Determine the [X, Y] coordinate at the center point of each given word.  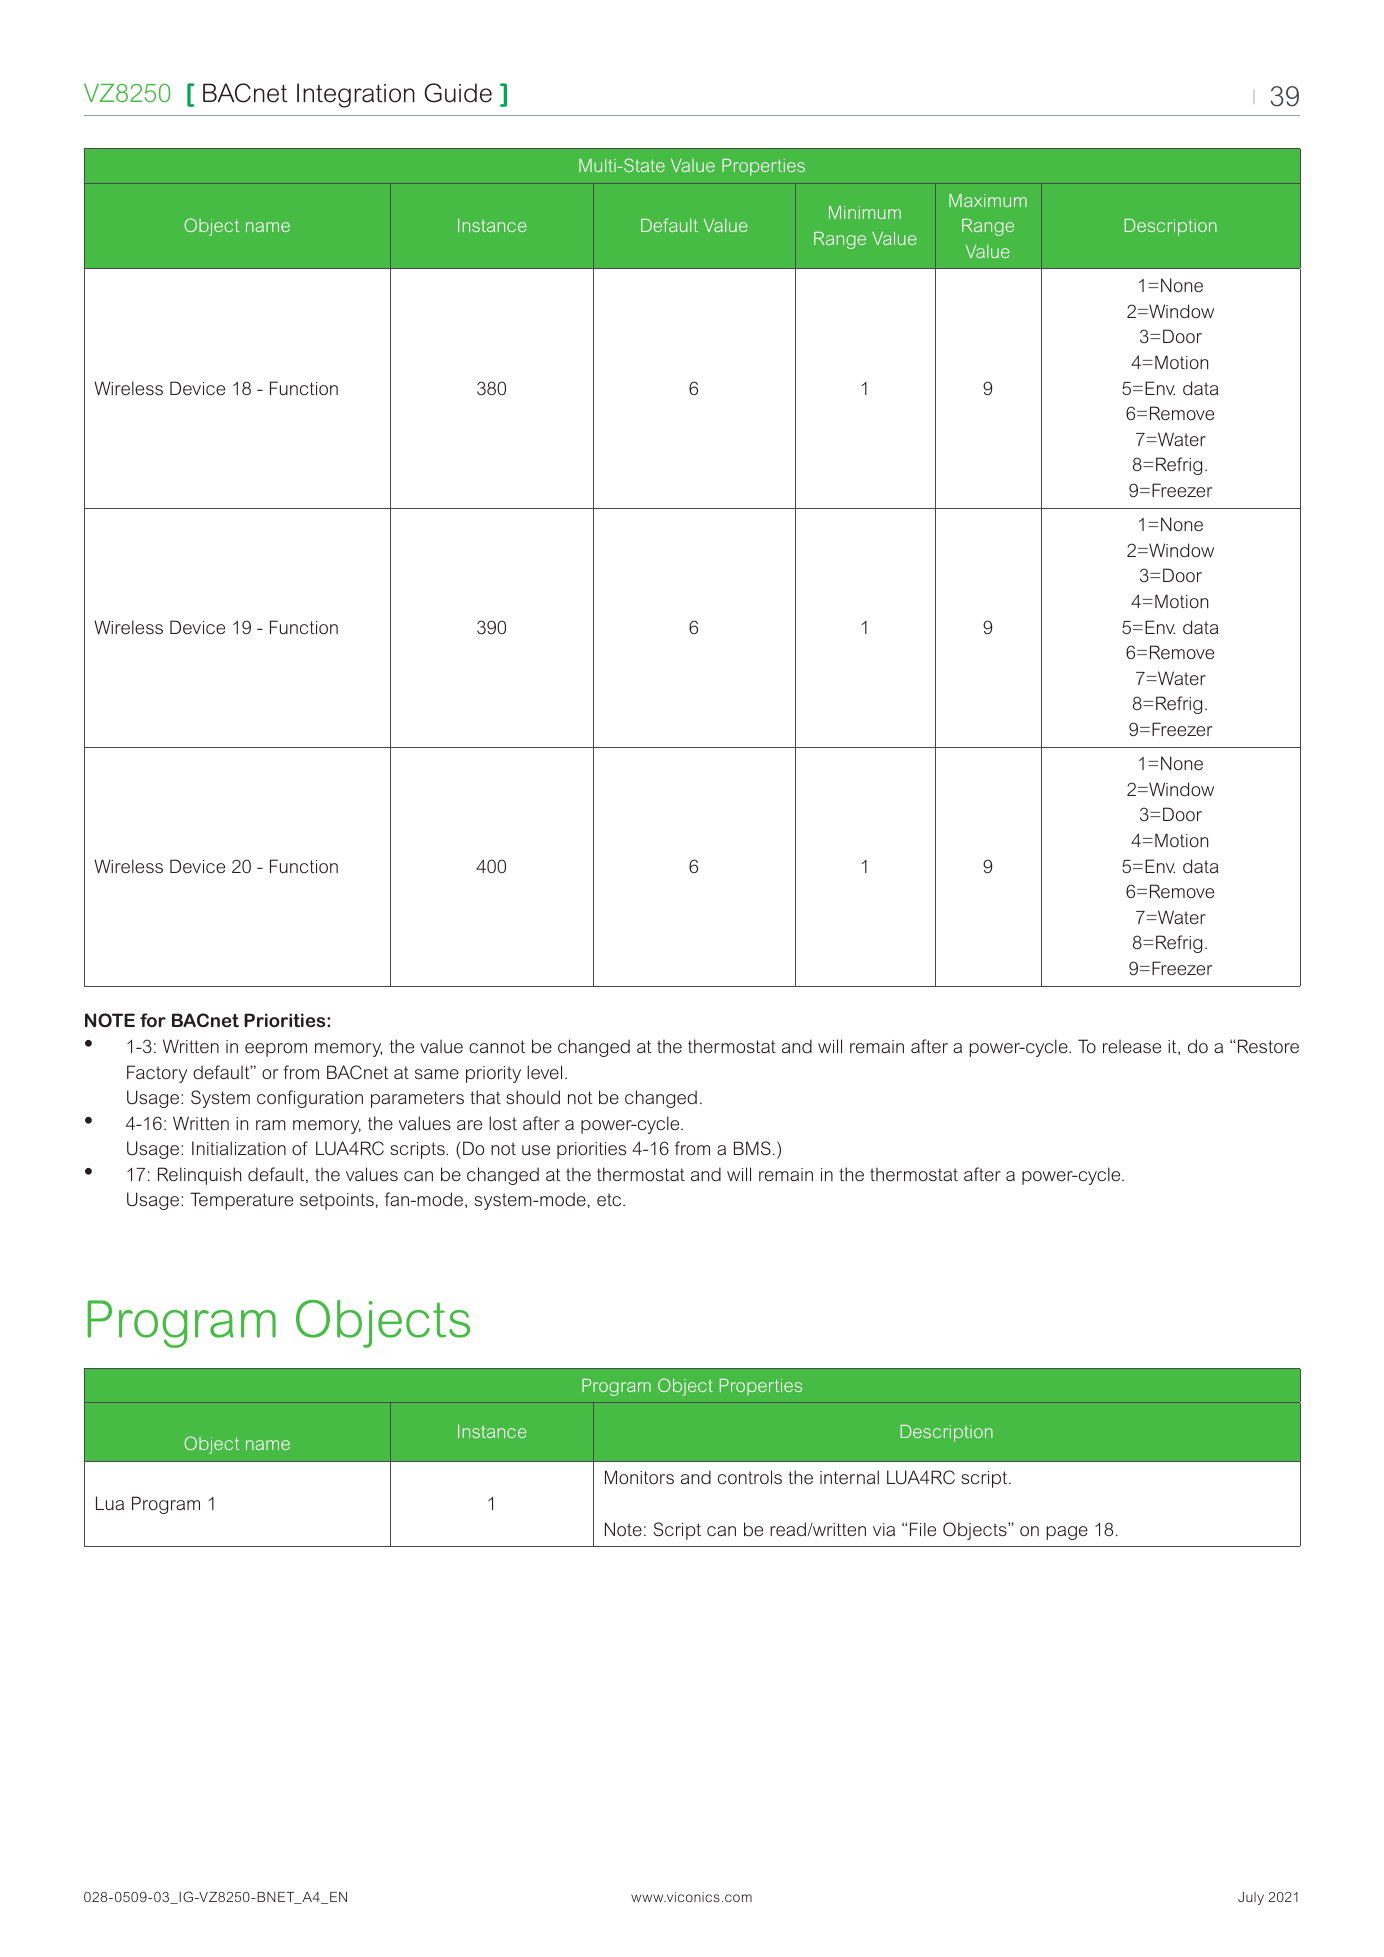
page [1067, 1533]
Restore [1268, 1046]
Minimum [865, 212]
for [153, 1020]
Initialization [239, 1148]
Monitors [639, 1477]
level [544, 1072]
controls [750, 1477]
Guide [458, 93]
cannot [497, 1046]
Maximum [988, 200]
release [1132, 1046]
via [884, 1529]
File [923, 1529]
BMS [752, 1148]
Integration [356, 95]
